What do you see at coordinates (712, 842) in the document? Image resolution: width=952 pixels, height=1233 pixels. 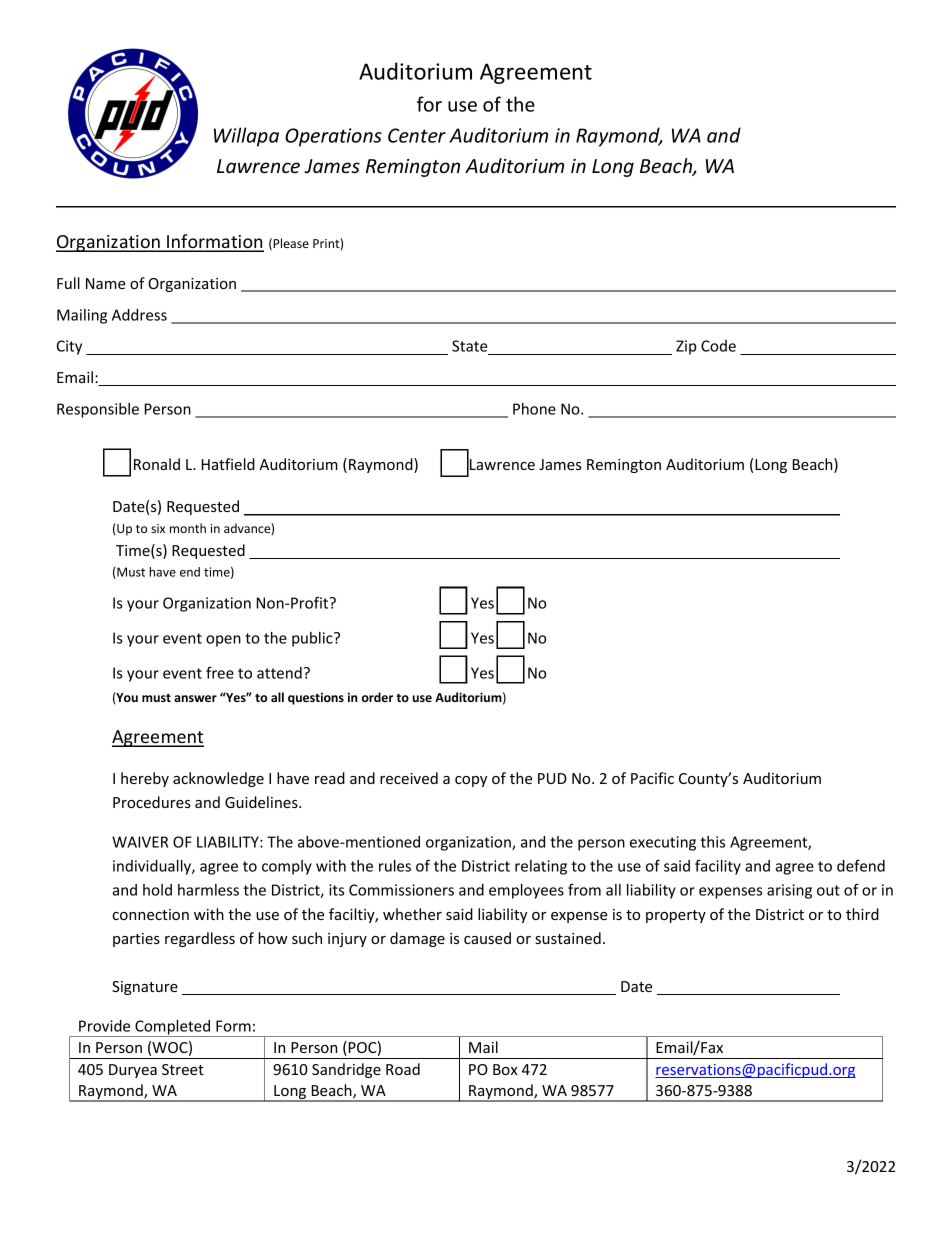 I see `this` at bounding box center [712, 842].
